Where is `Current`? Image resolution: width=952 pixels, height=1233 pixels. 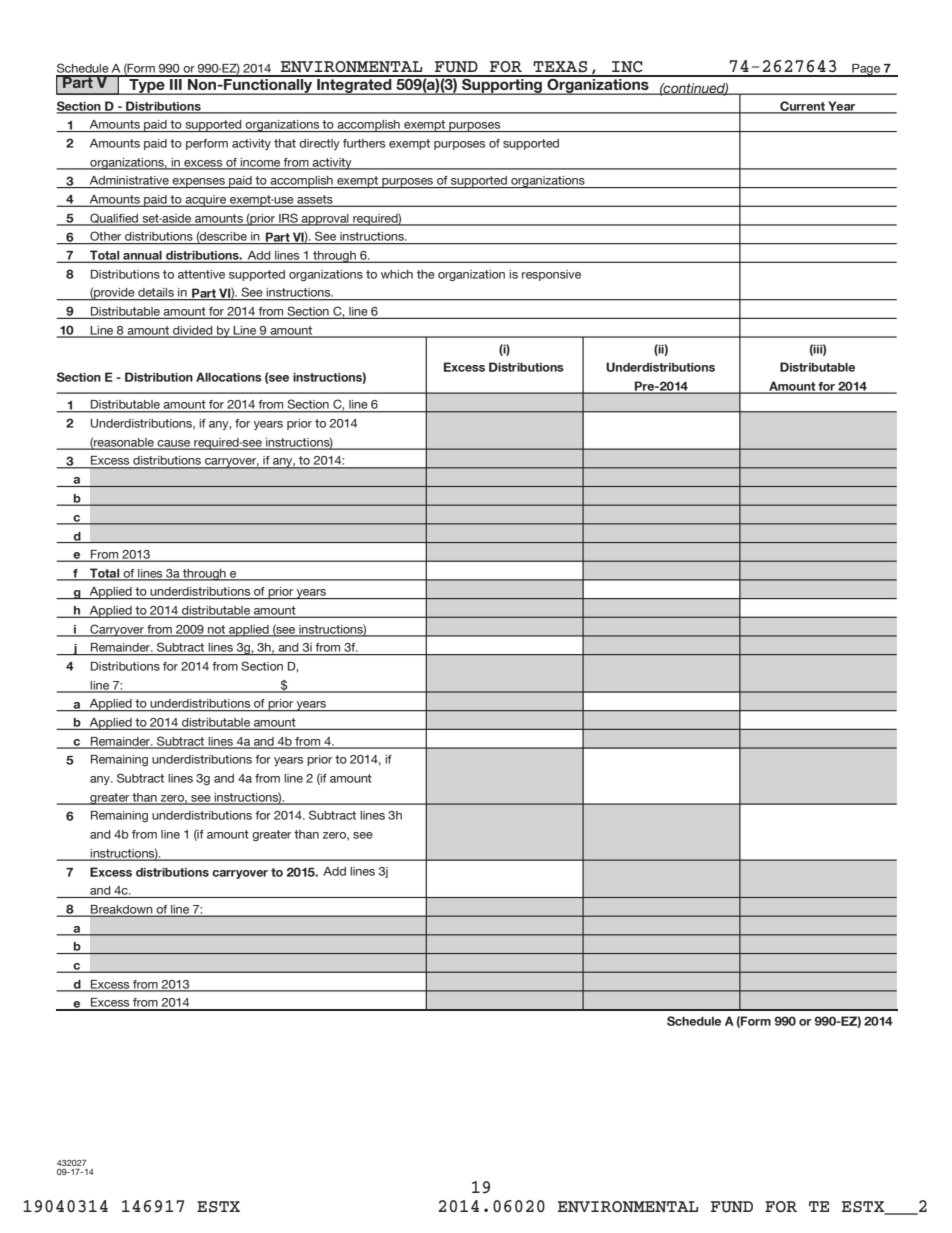 Current is located at coordinates (802, 107).
